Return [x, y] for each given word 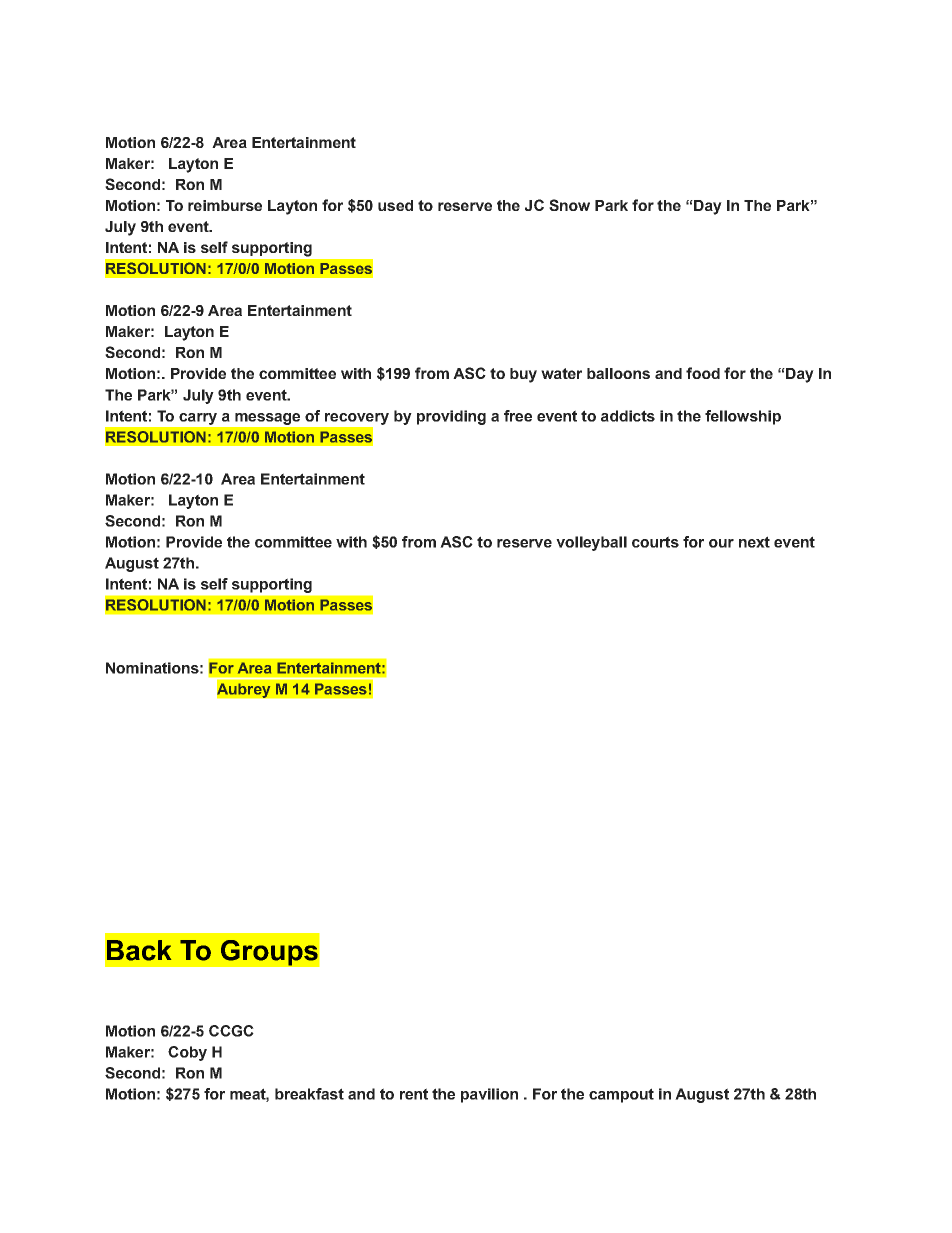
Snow [569, 205]
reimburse [225, 205]
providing [451, 417]
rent [414, 1094]
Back [139, 950]
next [754, 542]
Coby [187, 1053]
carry [198, 419]
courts [655, 542]
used [395, 205]
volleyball [591, 543]
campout [621, 1095]
